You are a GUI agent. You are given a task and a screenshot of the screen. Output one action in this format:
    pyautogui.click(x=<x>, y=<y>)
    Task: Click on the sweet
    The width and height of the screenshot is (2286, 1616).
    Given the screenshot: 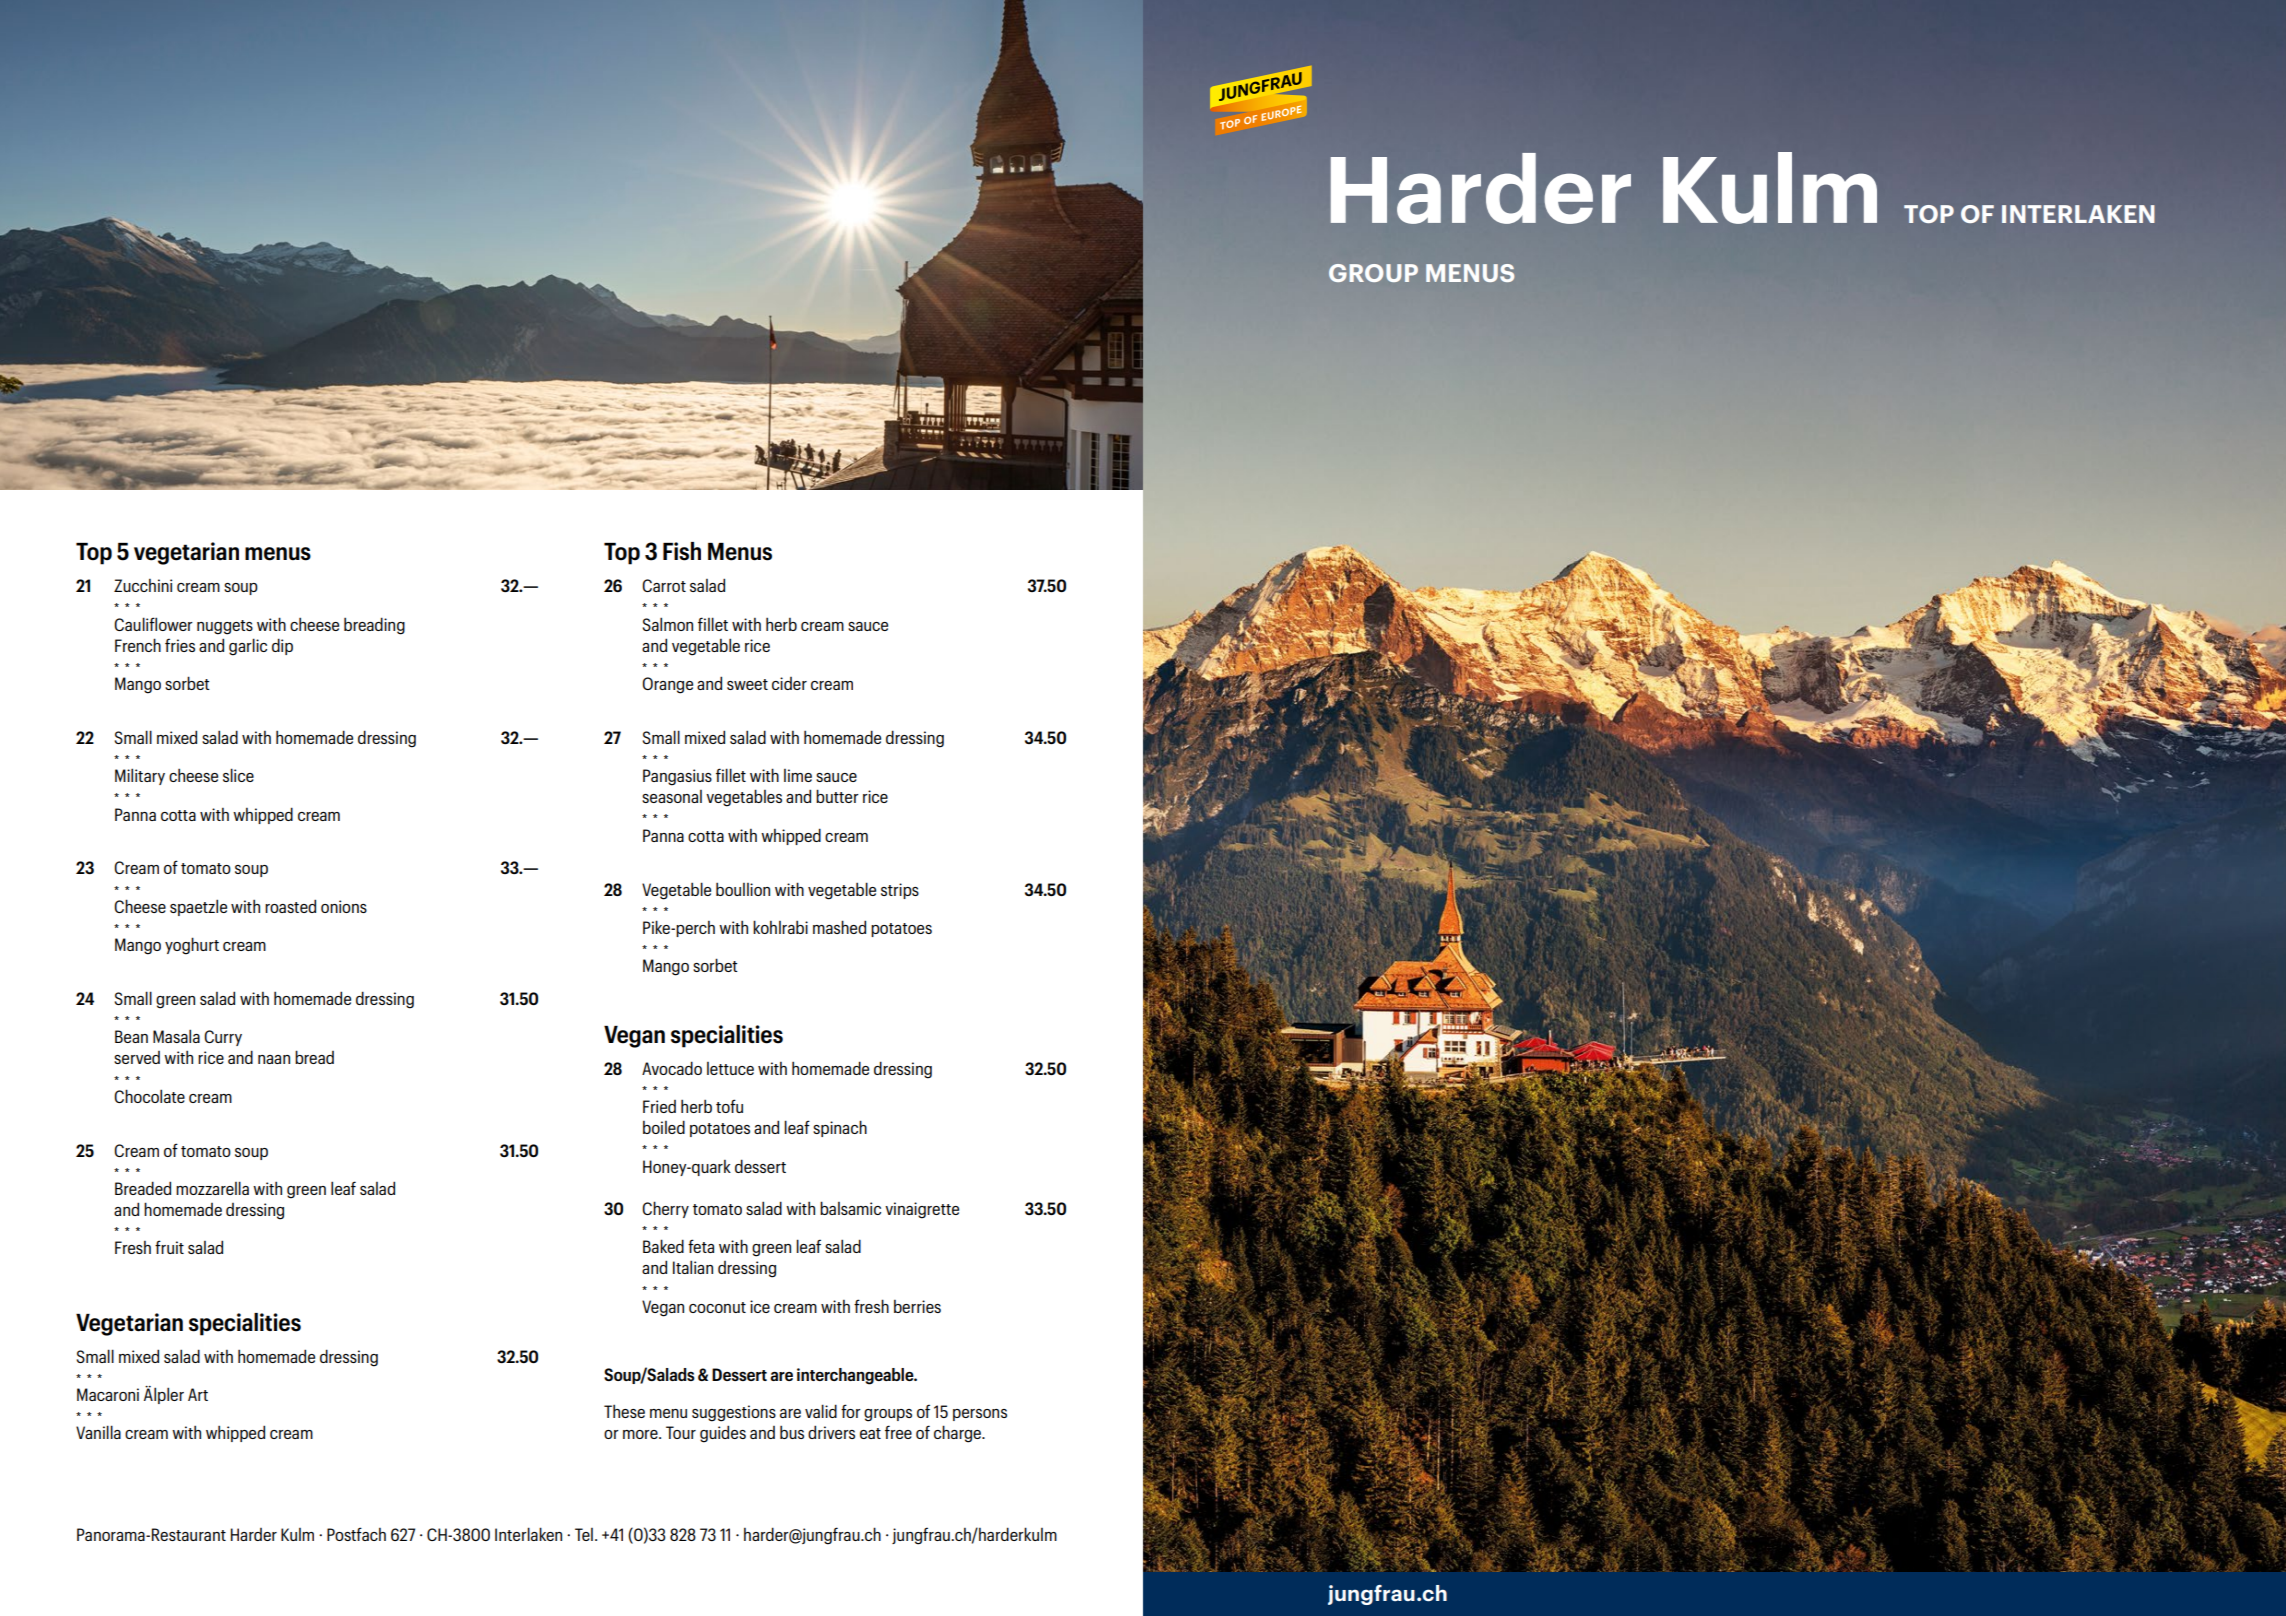 What is the action you would take?
    pyautogui.click(x=747, y=684)
